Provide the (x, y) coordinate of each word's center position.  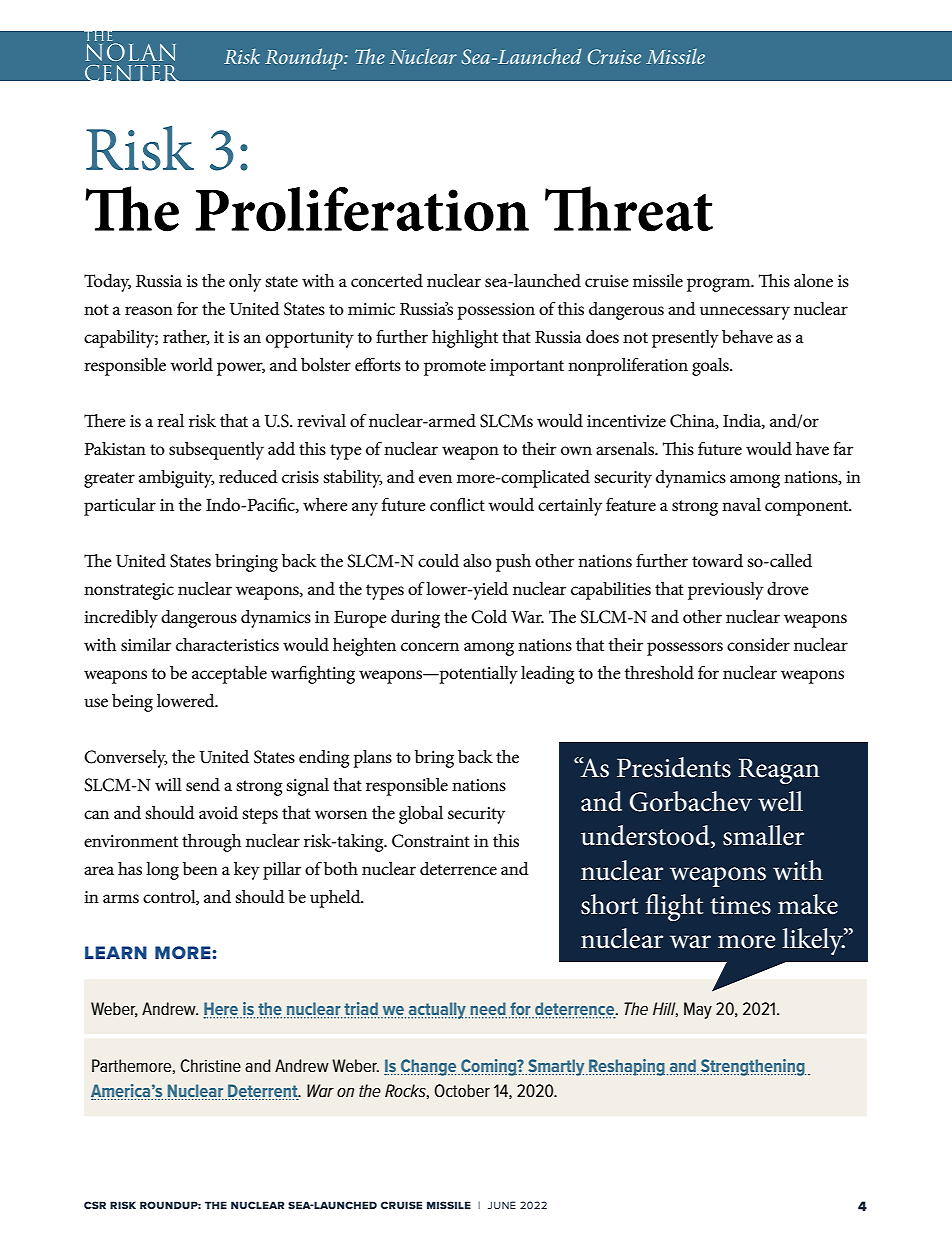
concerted (387, 281)
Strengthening (753, 1067)
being (132, 703)
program (720, 285)
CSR (95, 1205)
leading (547, 675)
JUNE (502, 1205)
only (245, 283)
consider (758, 645)
